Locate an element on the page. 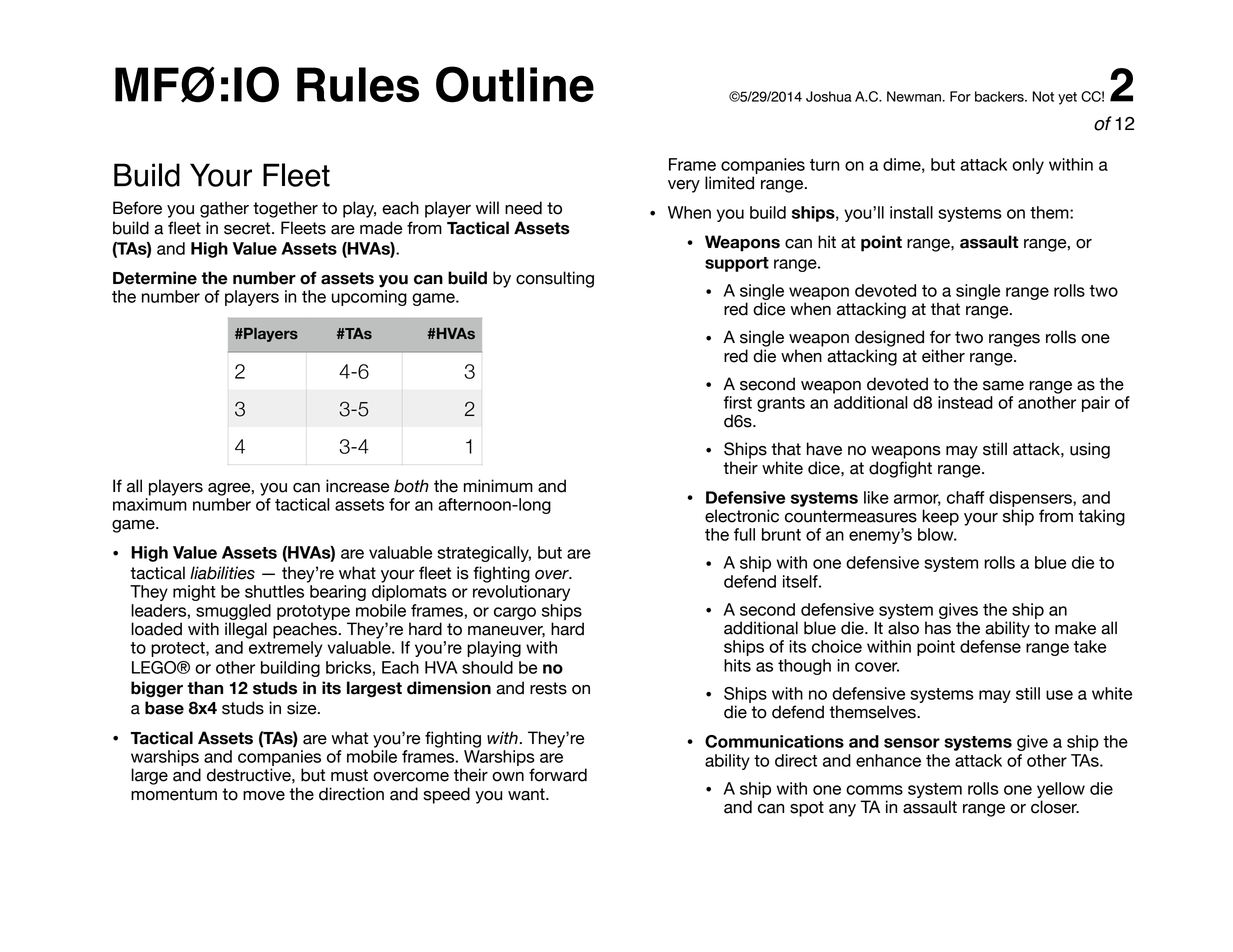 The image size is (1233, 952). yellow is located at coordinates (1061, 790).
